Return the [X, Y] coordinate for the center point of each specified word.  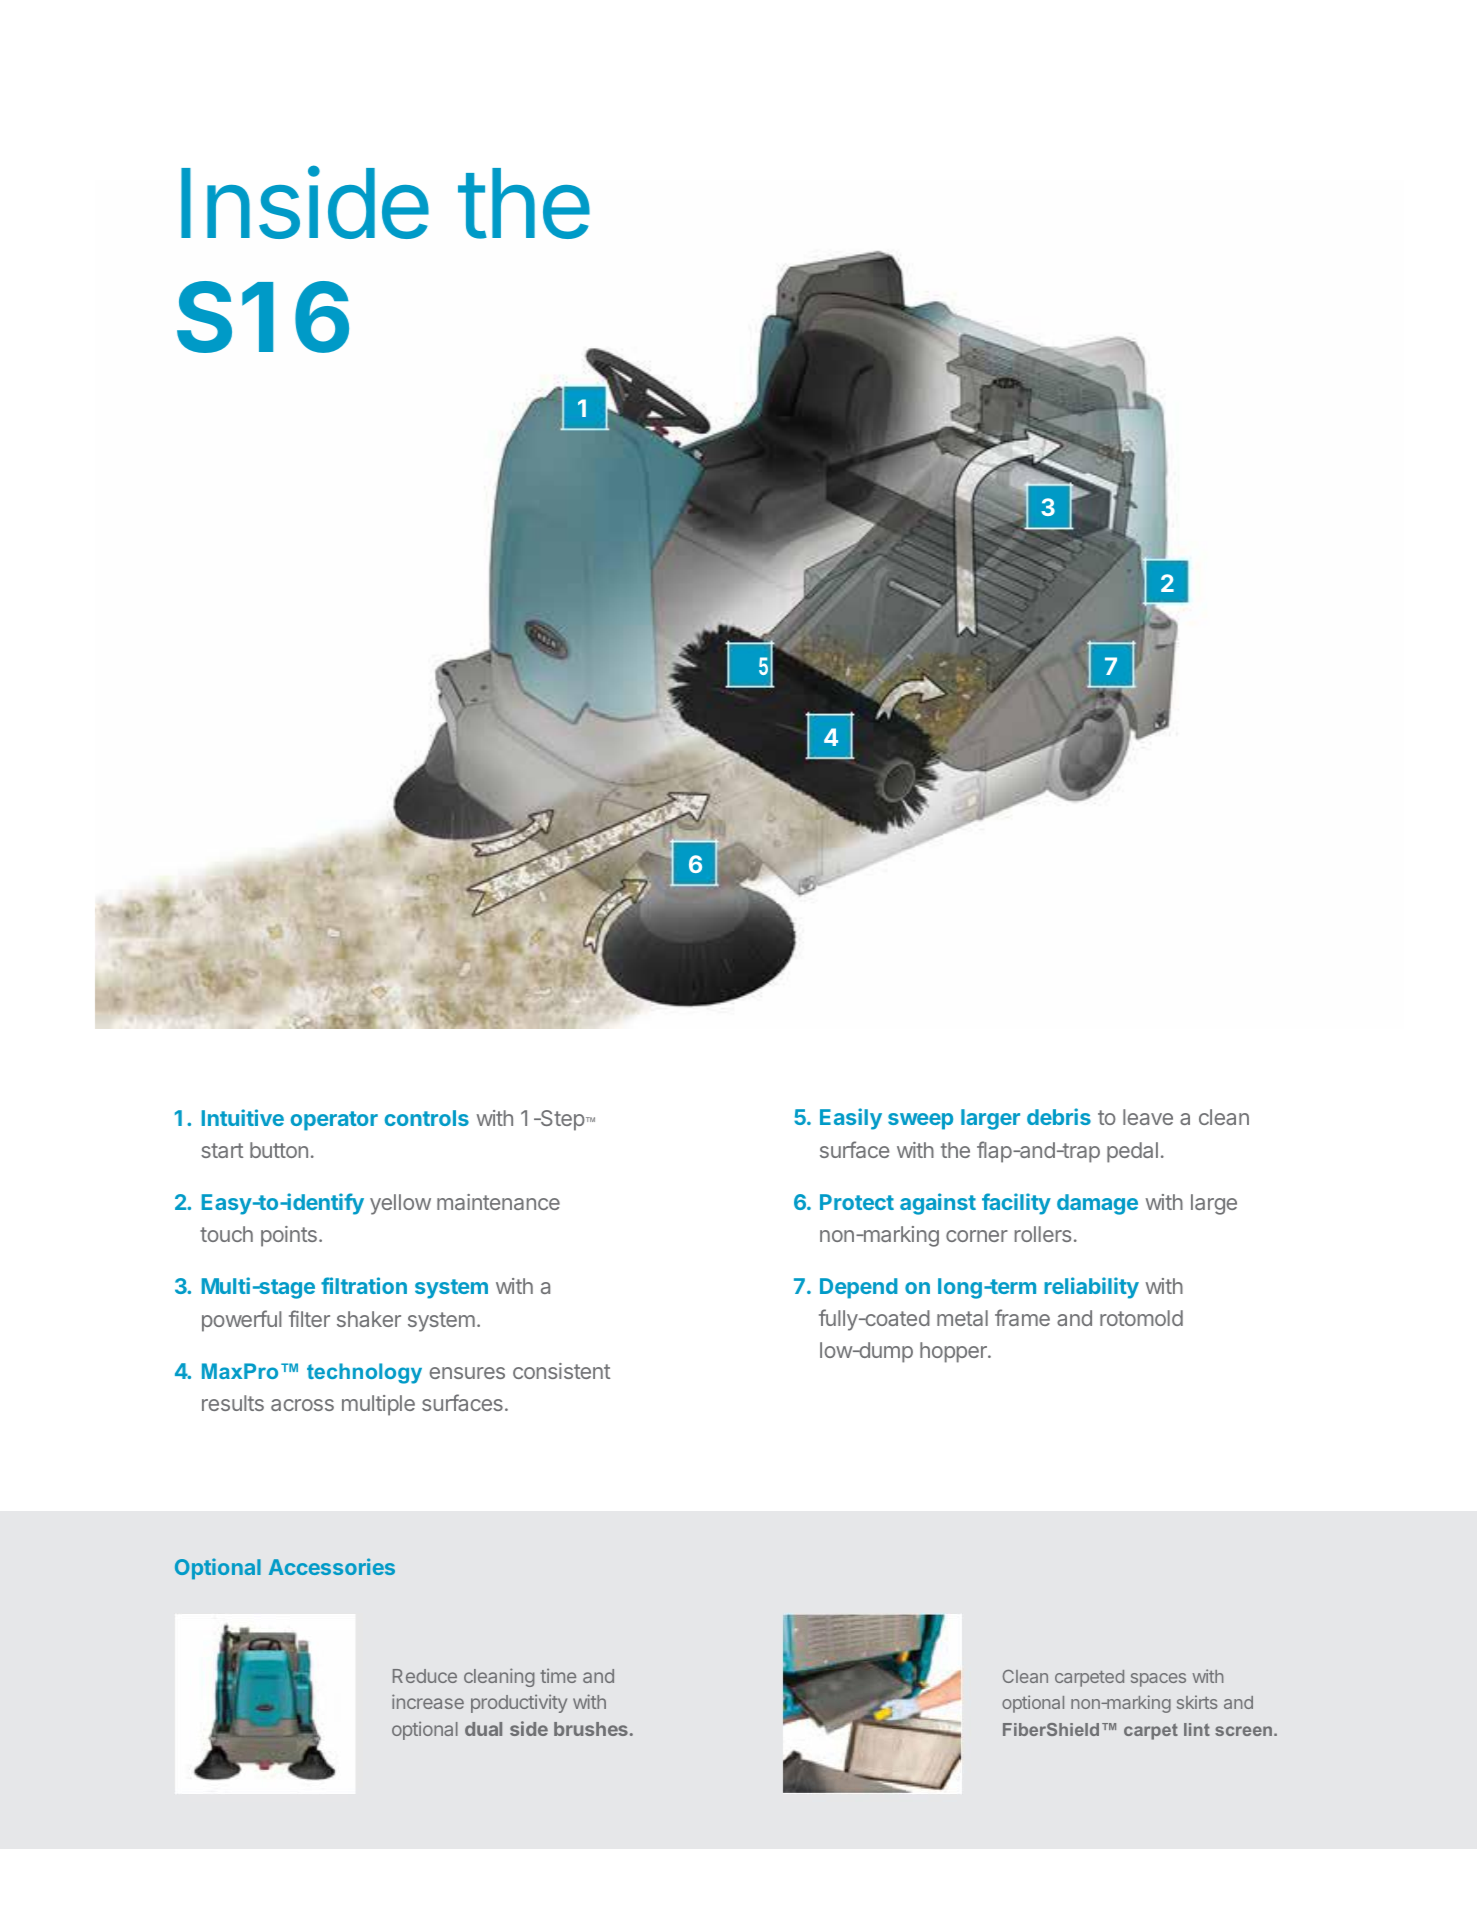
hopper [954, 1352]
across [302, 1405]
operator [334, 1121]
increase [428, 1701]
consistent [561, 1371]
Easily [851, 1119]
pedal [1132, 1152]
